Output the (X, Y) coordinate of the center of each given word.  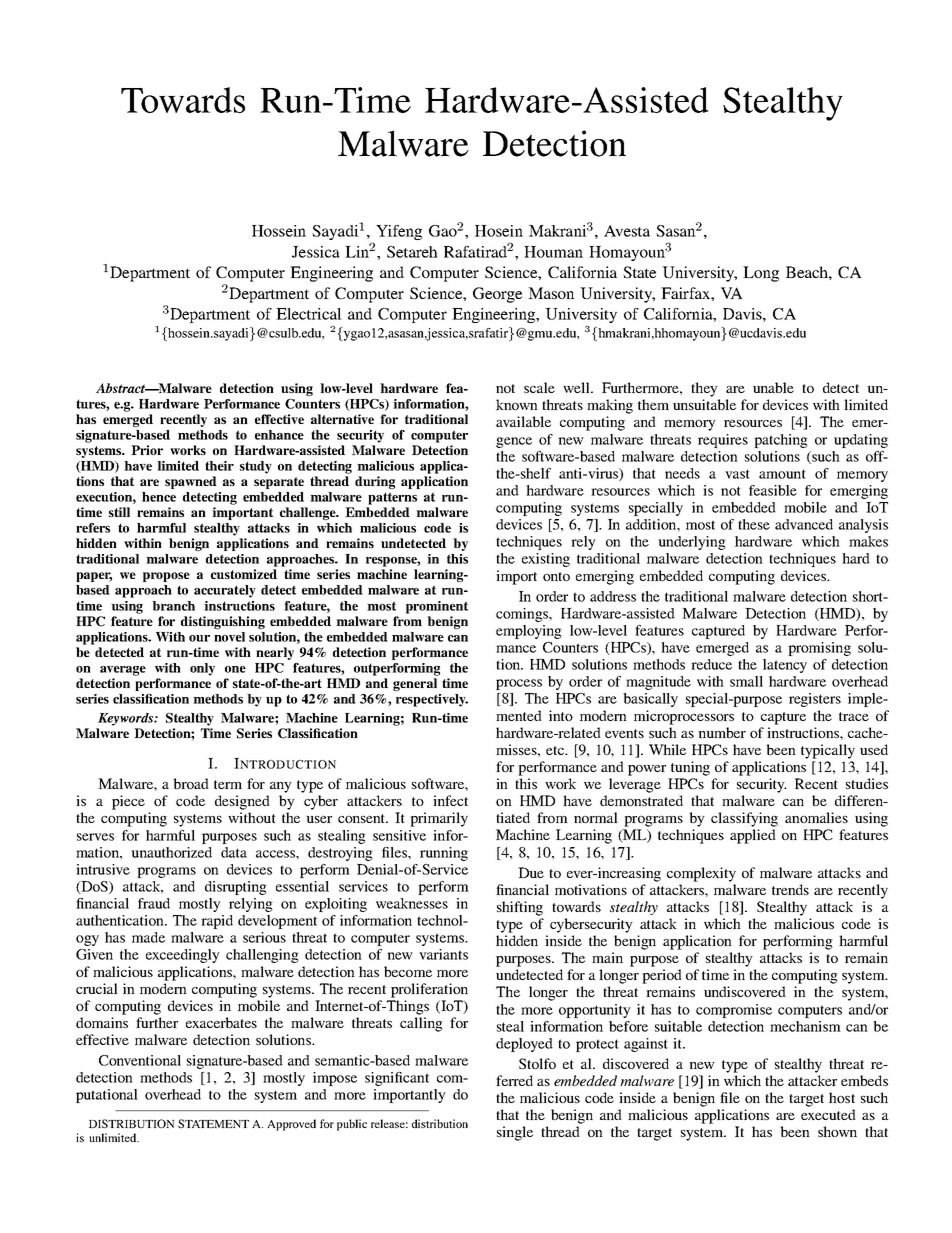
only (202, 669)
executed (828, 1114)
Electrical (309, 314)
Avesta (627, 231)
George (497, 295)
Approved (291, 1125)
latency (785, 666)
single (515, 1133)
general (415, 684)
